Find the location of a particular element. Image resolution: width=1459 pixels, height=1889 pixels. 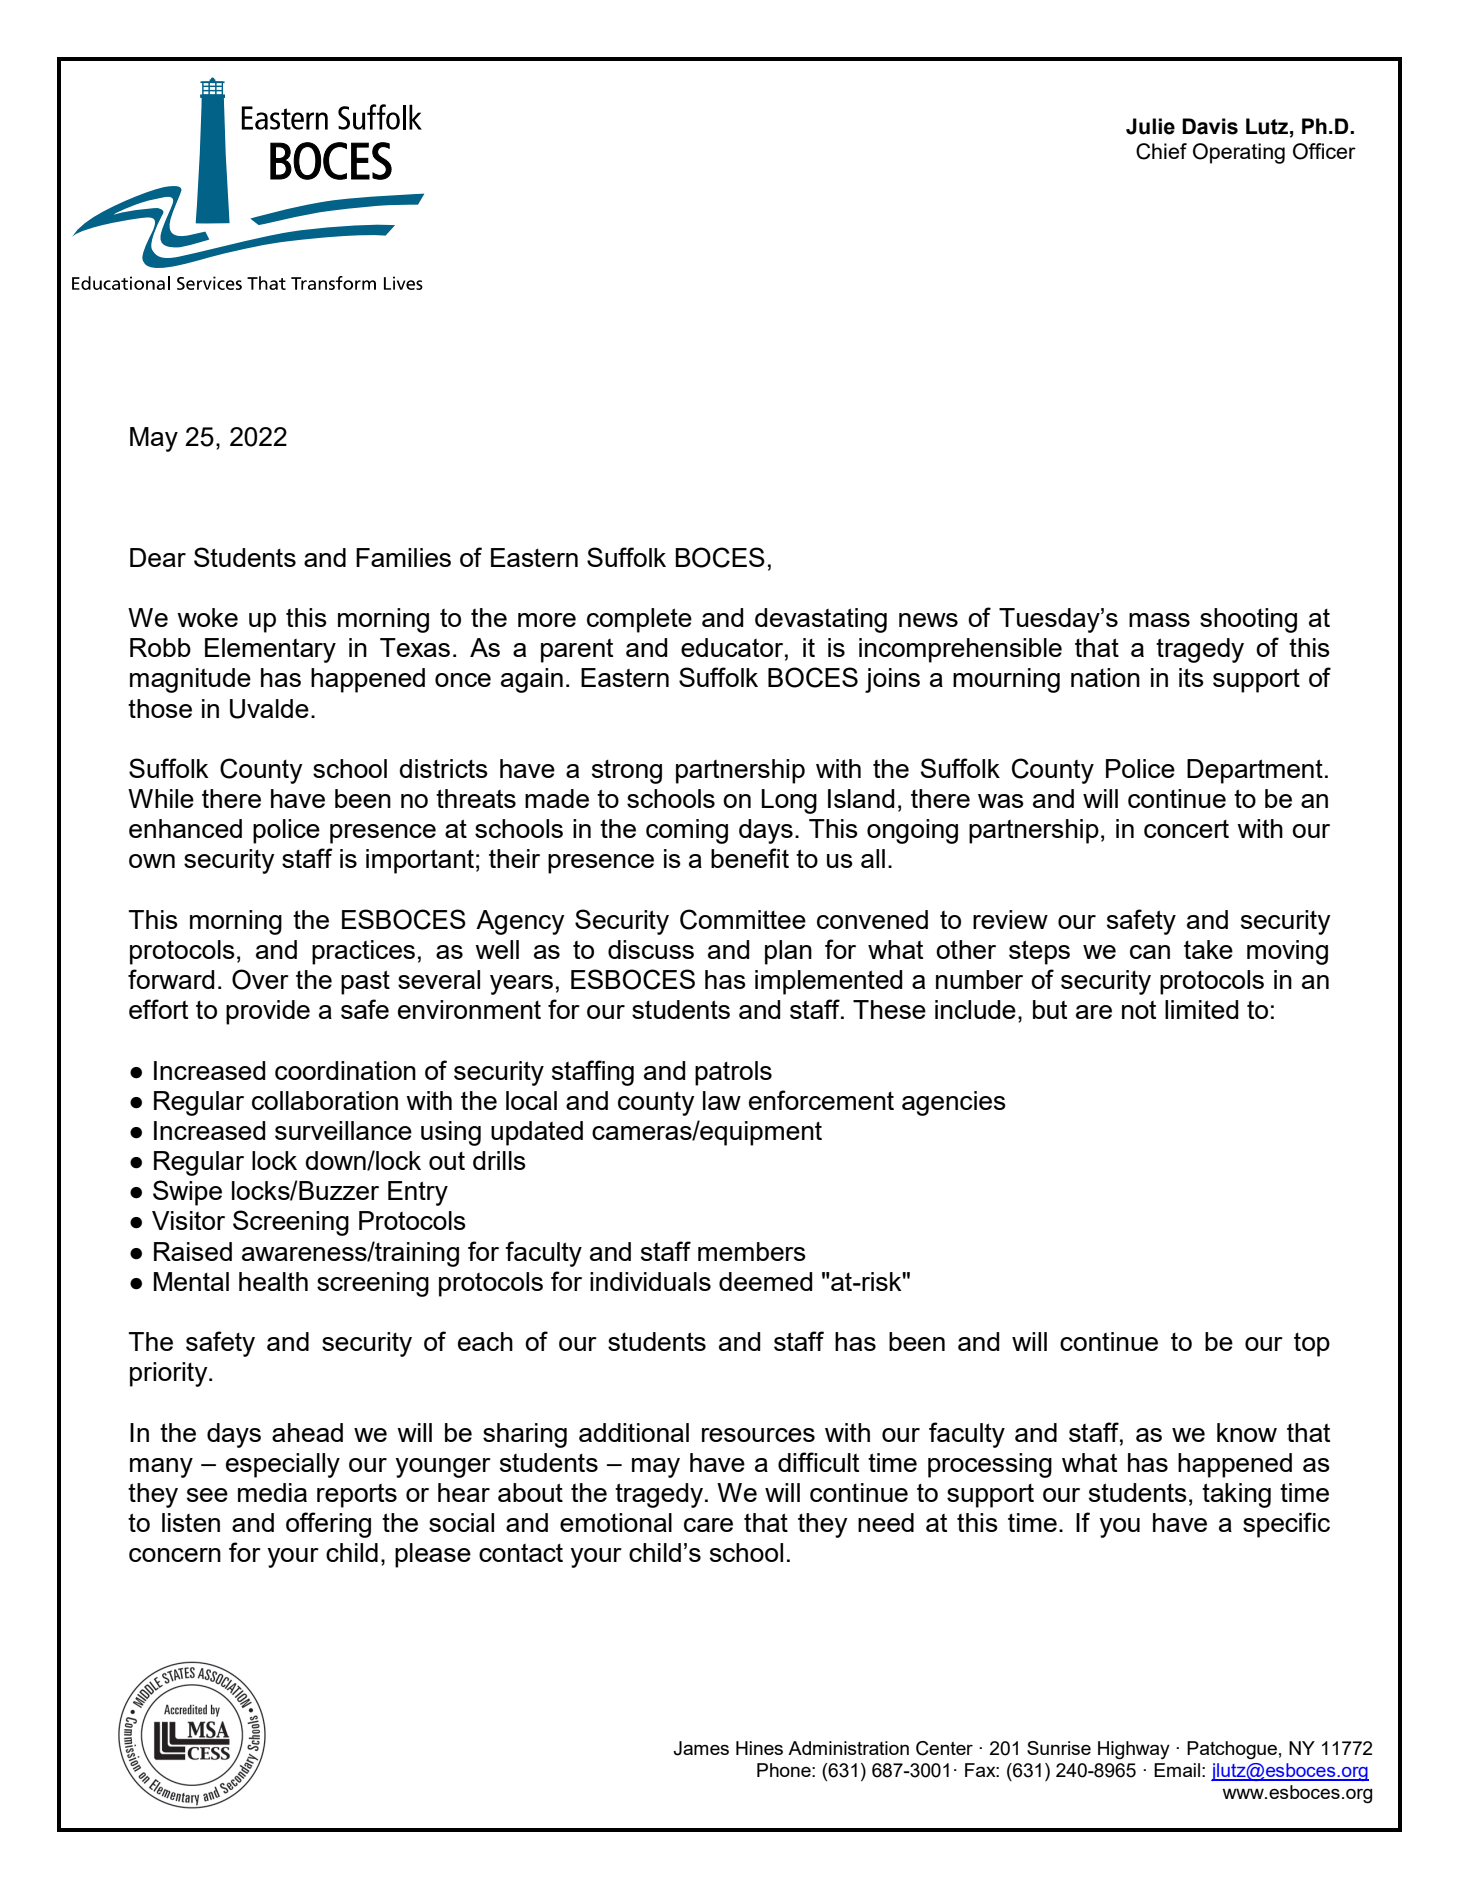

woke is located at coordinates (207, 617).
